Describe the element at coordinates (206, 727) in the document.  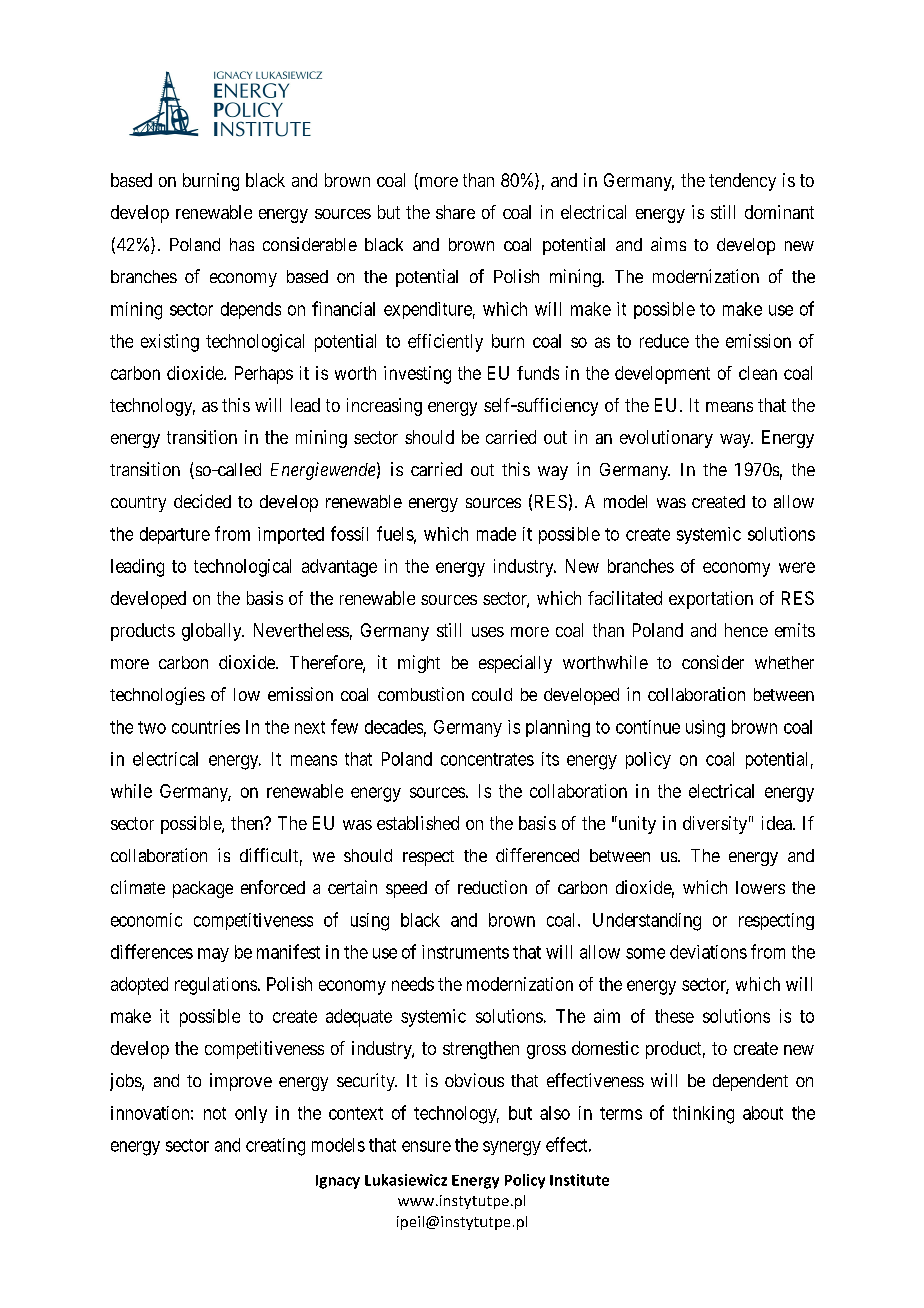
I see `countries` at that location.
